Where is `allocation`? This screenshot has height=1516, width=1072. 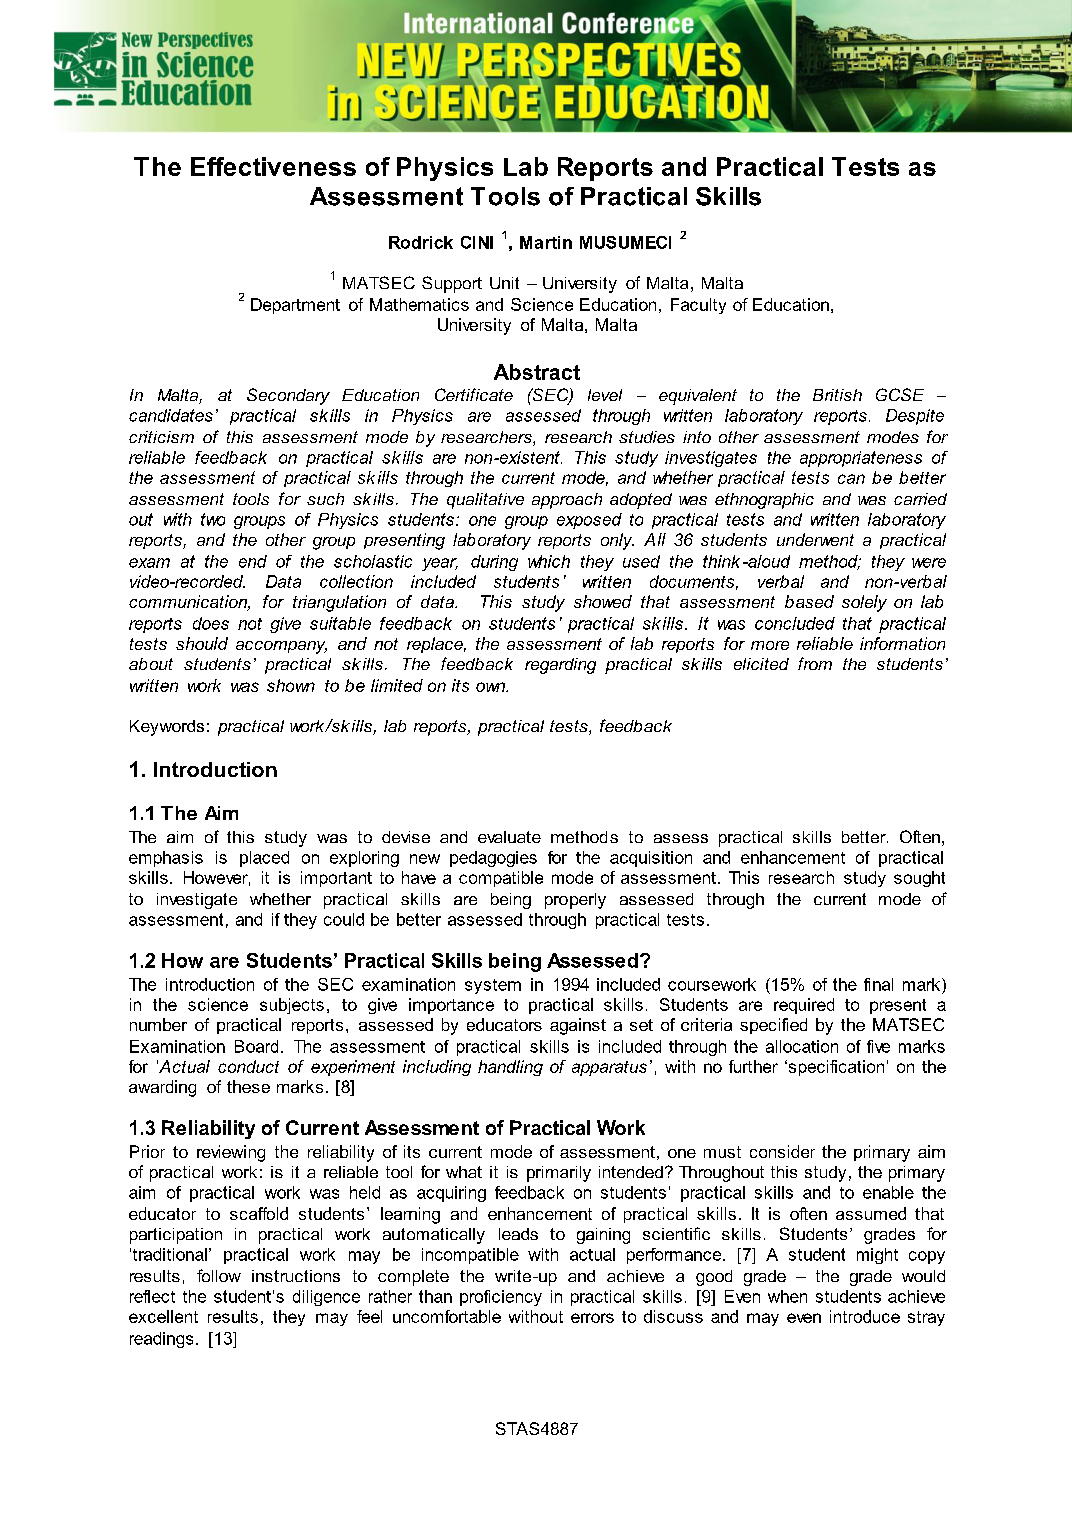
allocation is located at coordinates (802, 1046).
